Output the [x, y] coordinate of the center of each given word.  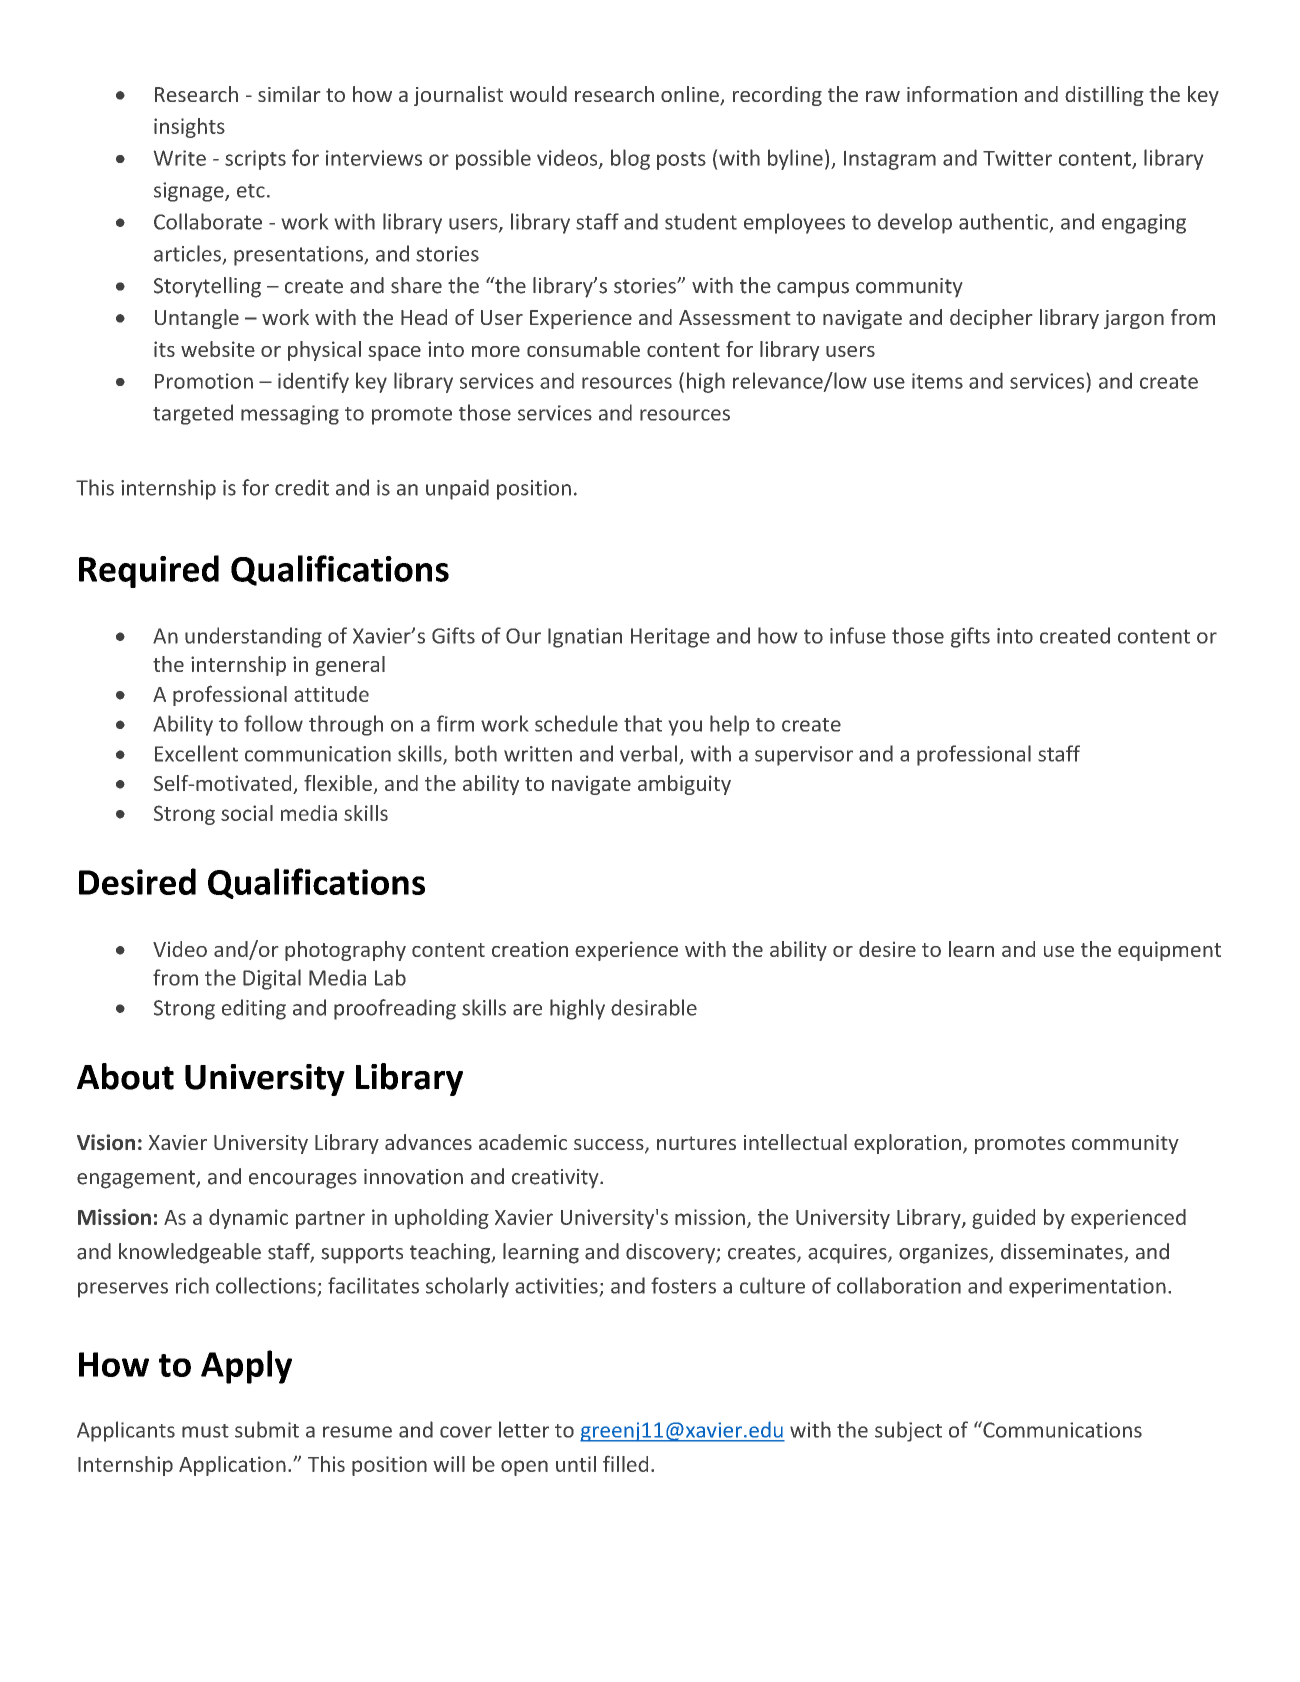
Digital [272, 979]
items [937, 381]
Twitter [1017, 158]
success [610, 1146]
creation [530, 949]
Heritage [670, 638]
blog [630, 159]
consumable [583, 349]
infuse [858, 635]
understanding [253, 637]
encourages [303, 1181]
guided [1003, 1219]
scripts [255, 160]
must [205, 1431]
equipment [1169, 951]
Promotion [204, 381]
